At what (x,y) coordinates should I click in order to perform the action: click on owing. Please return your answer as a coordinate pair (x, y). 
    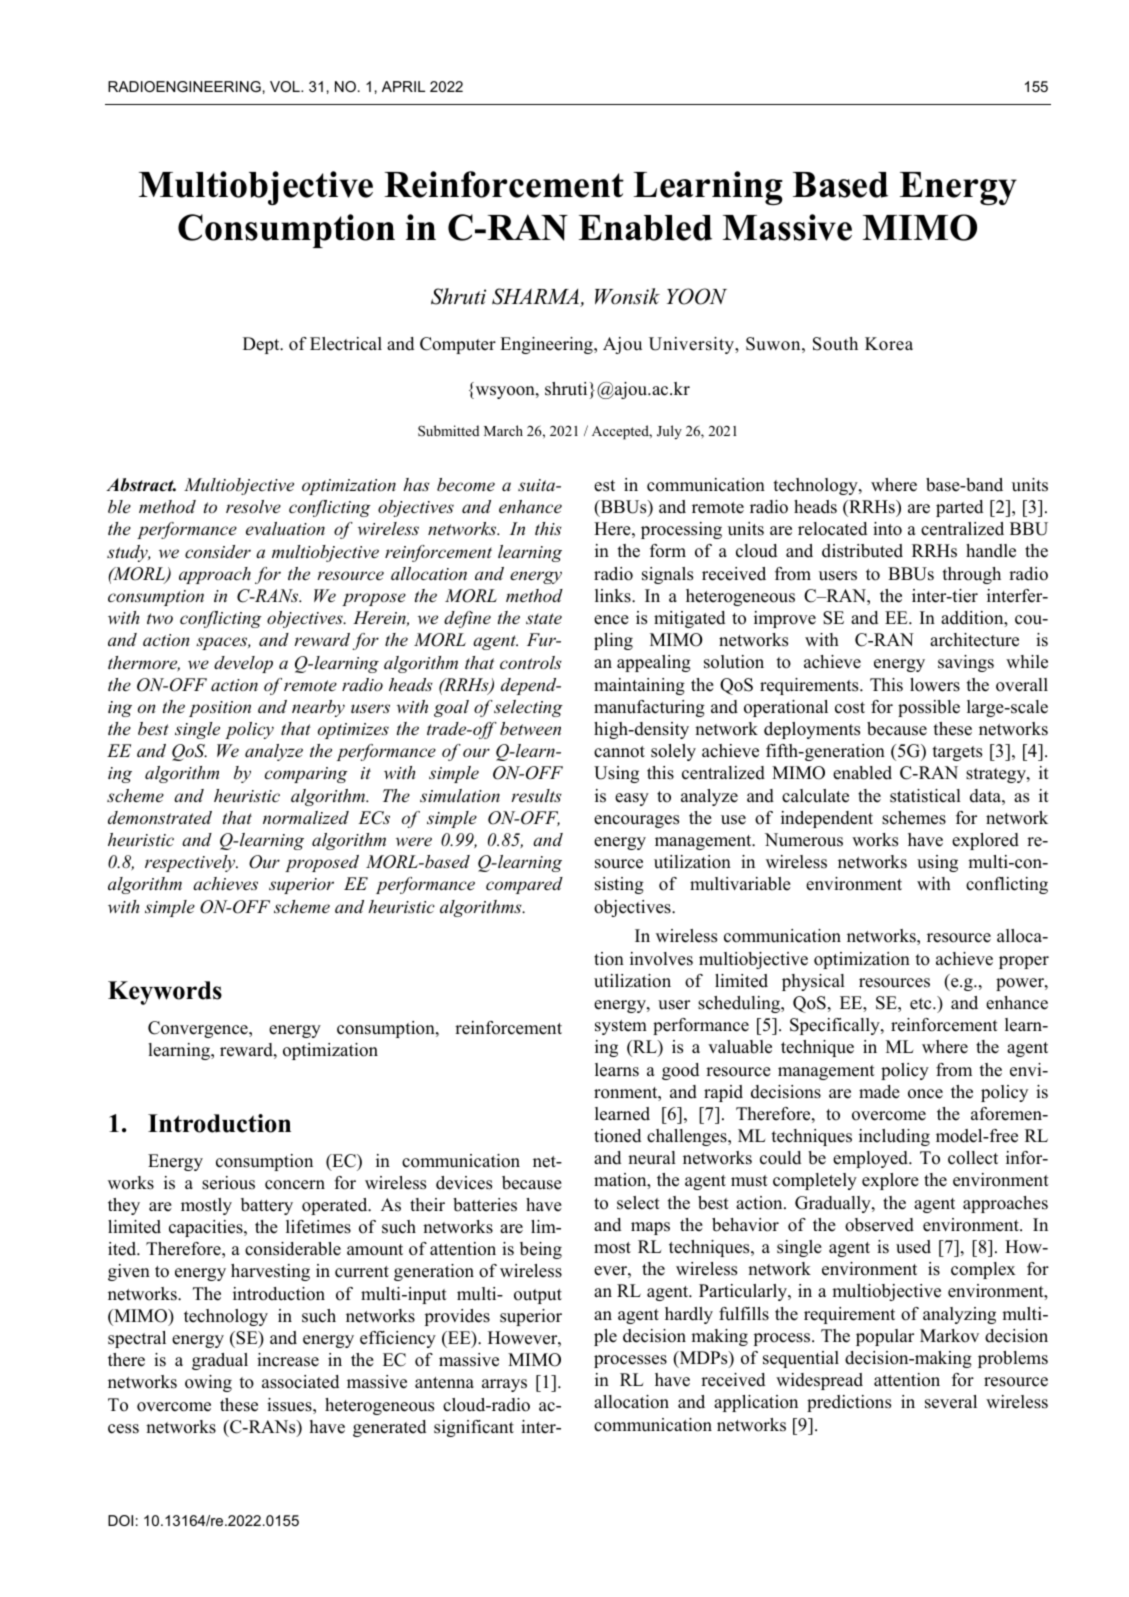
    Looking at the image, I should click on (208, 1383).
